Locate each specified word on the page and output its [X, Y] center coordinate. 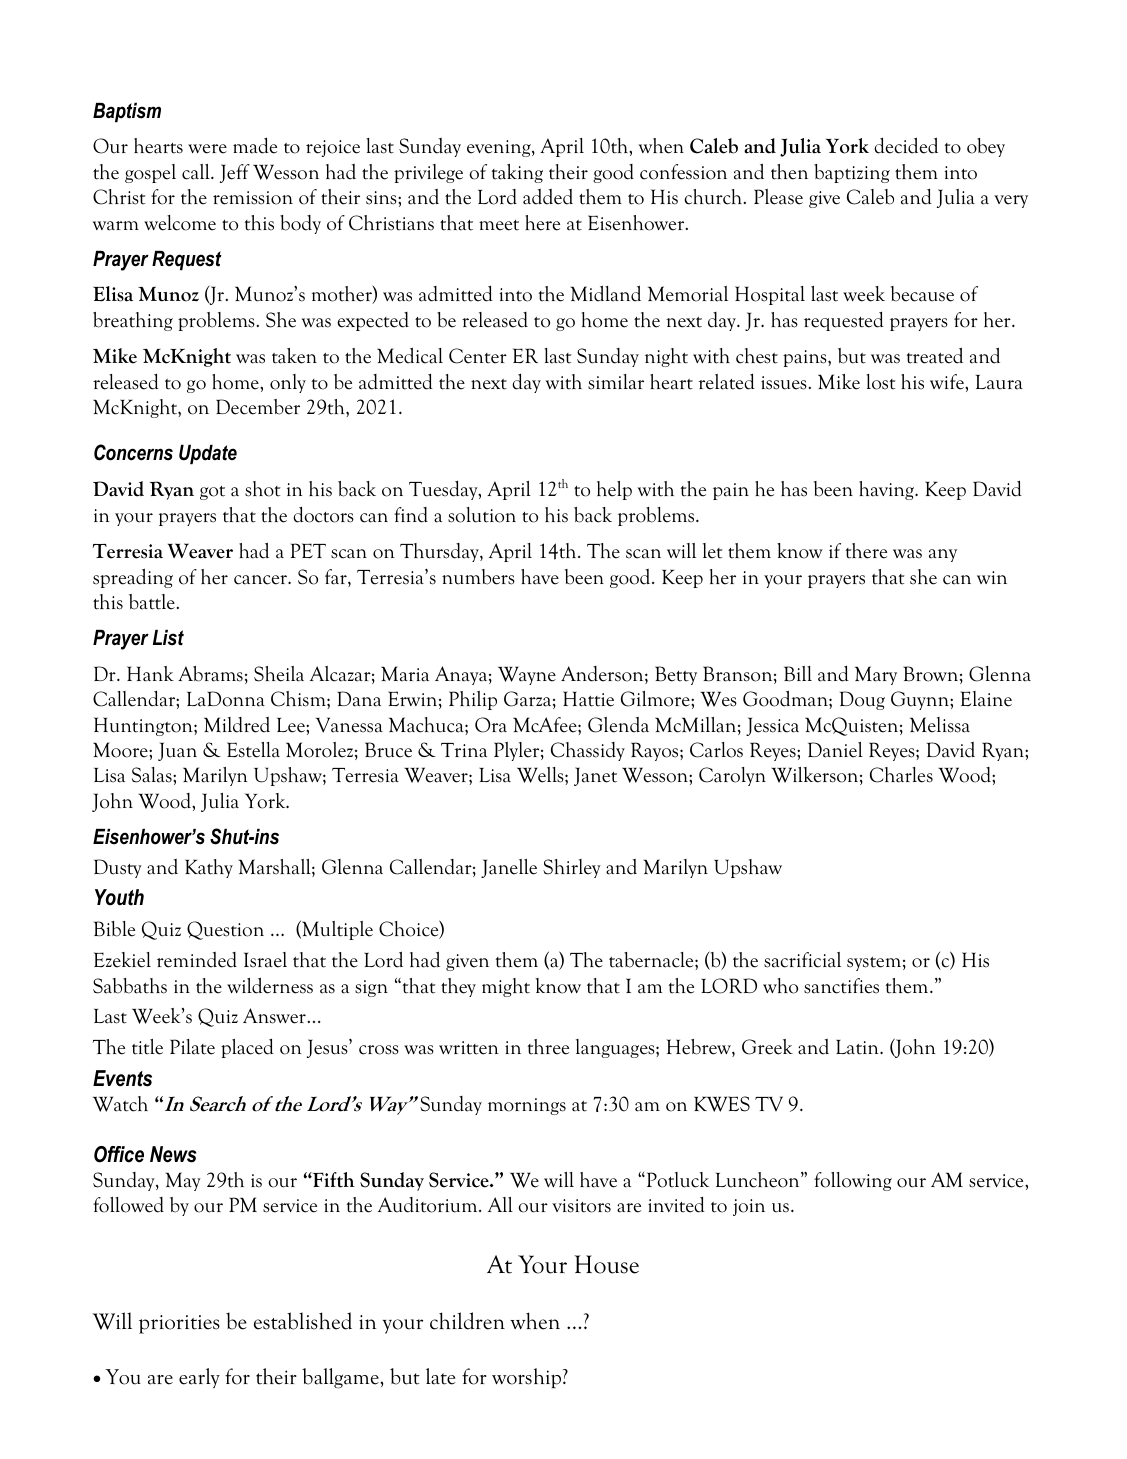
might [506, 987]
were [207, 149]
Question [225, 930]
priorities [179, 1324]
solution [482, 515]
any [943, 555]
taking [517, 173]
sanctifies [841, 986]
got [212, 493]
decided [906, 145]
